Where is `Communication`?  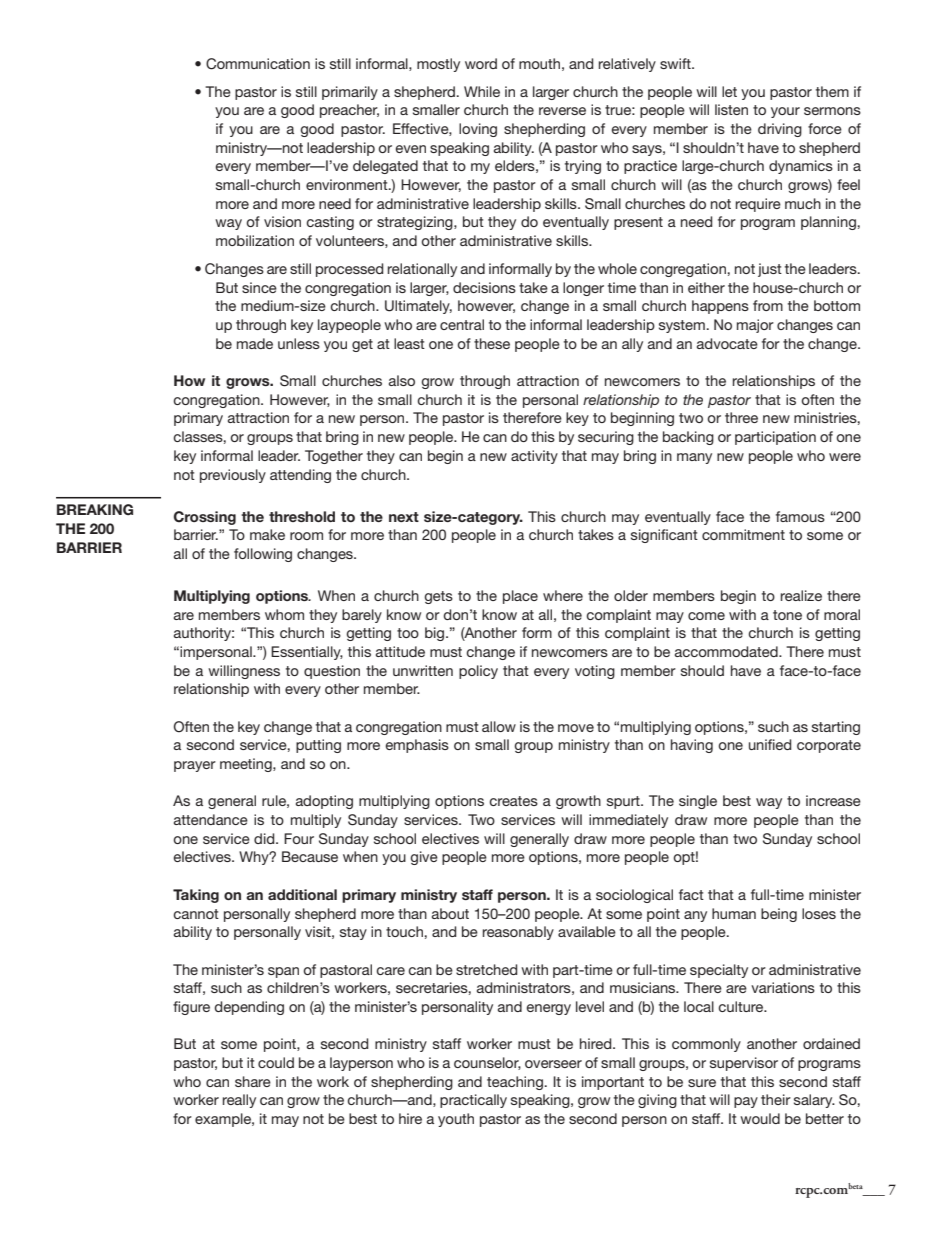
Communication is located at coordinates (258, 64).
